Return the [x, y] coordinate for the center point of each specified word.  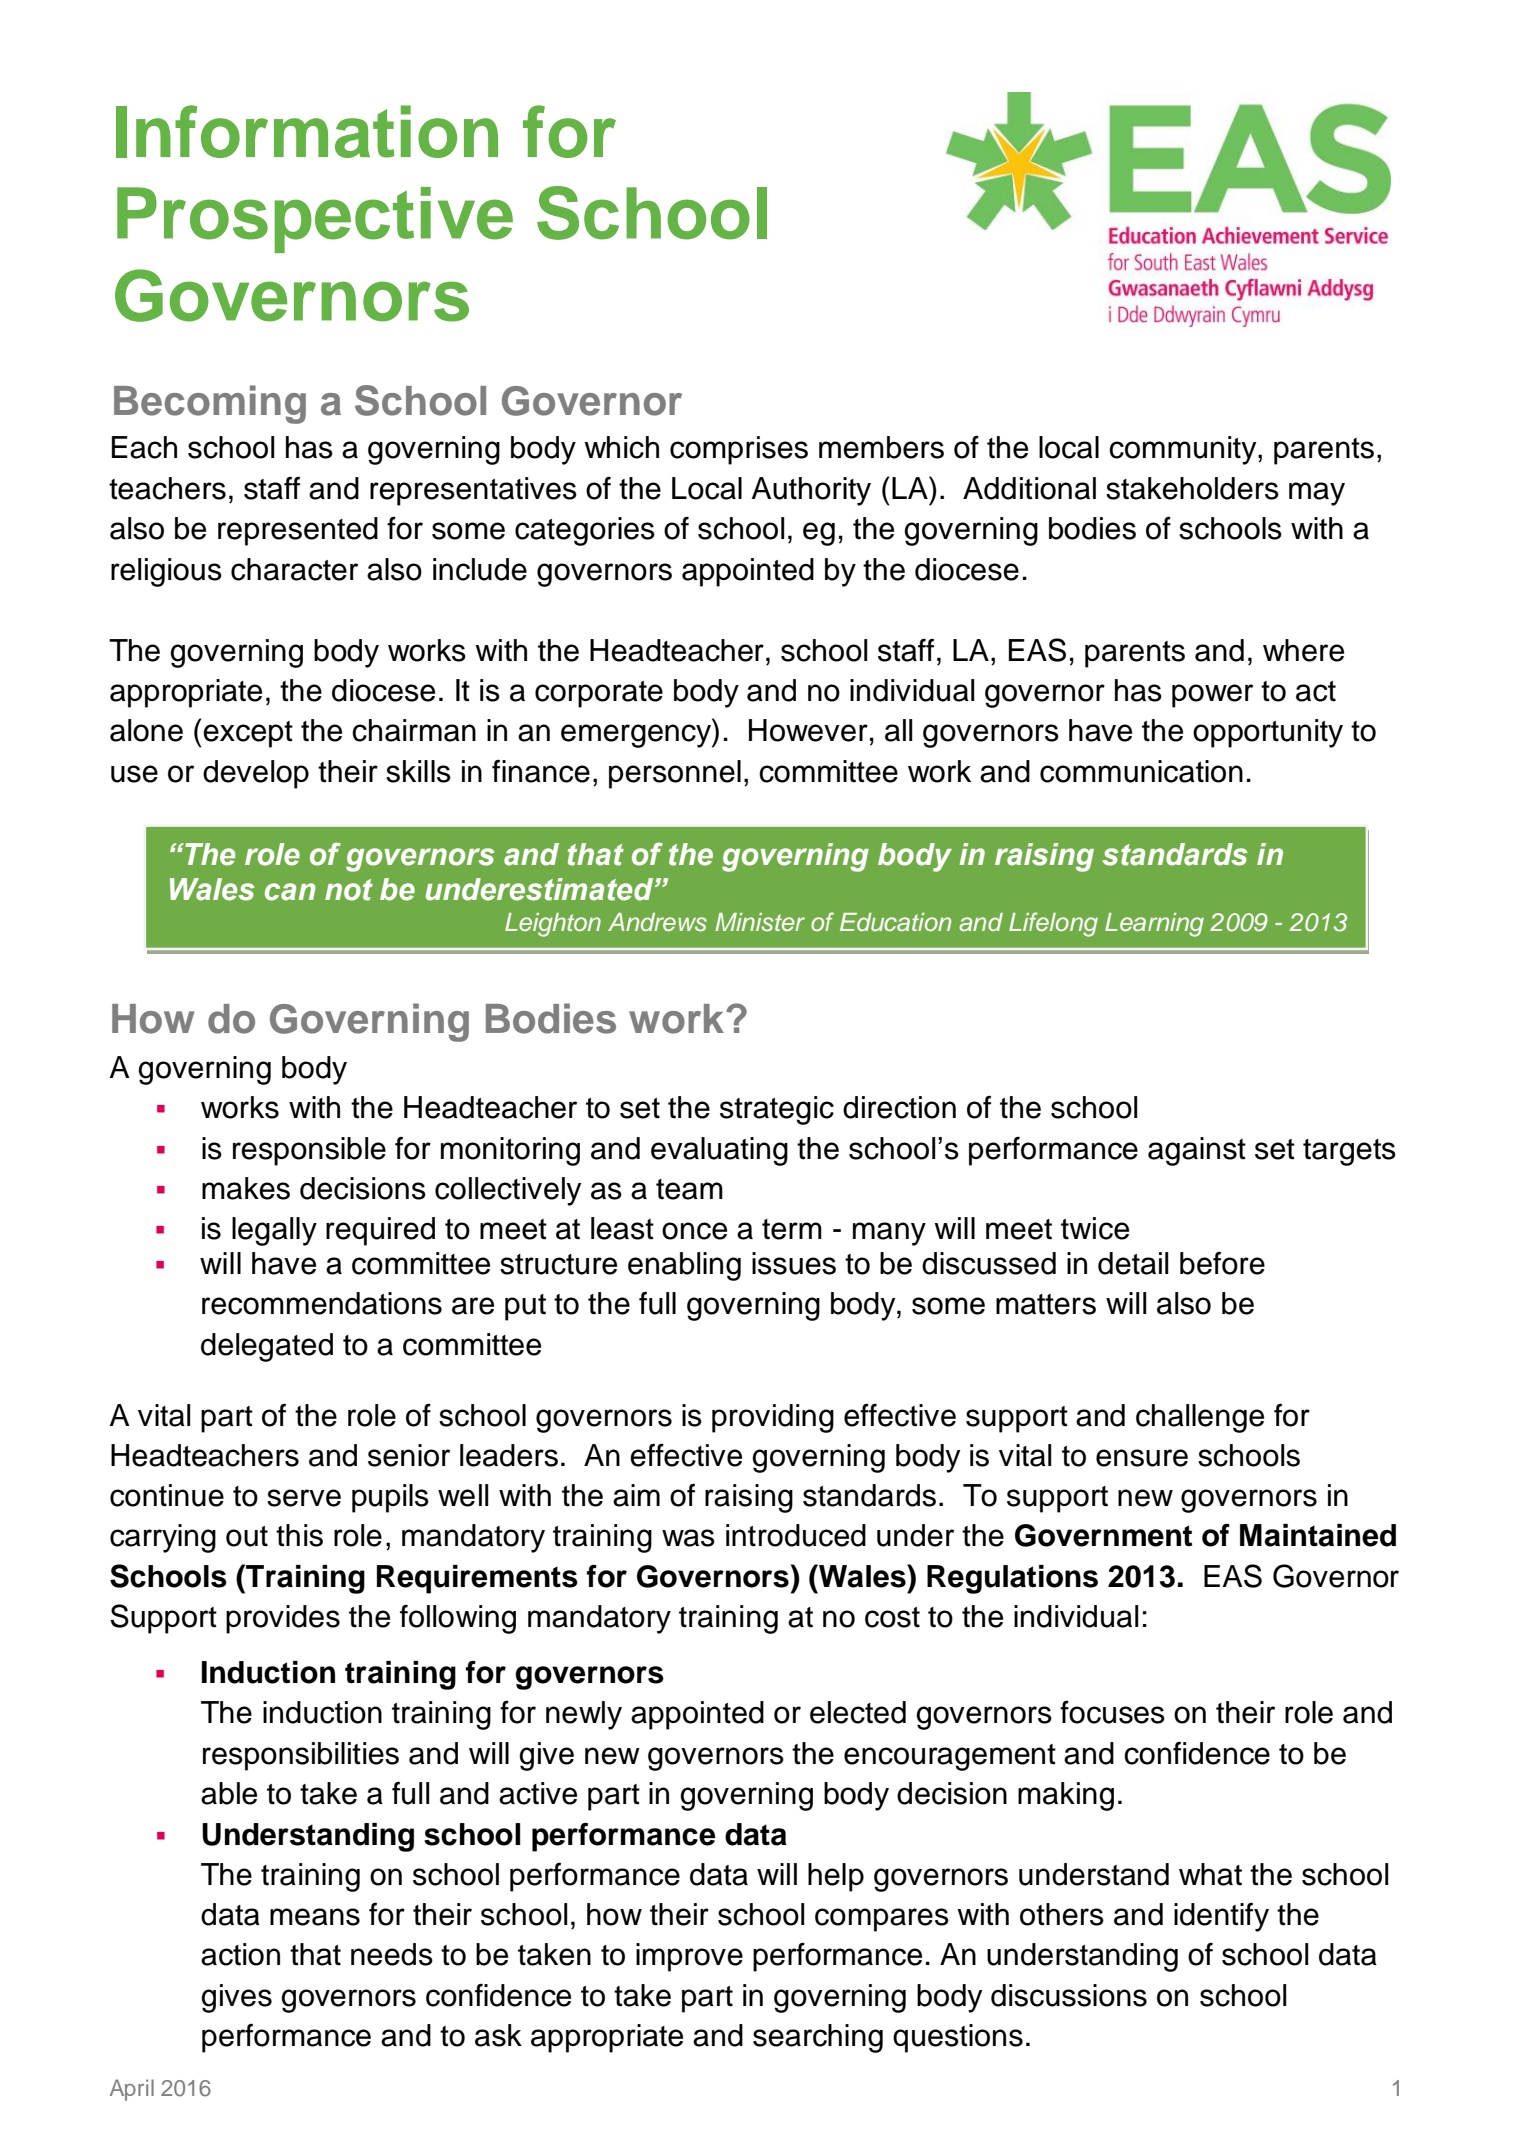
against [1197, 1151]
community [1184, 450]
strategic [777, 1110]
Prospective [315, 220]
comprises [739, 450]
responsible [309, 1151]
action [240, 1954]
